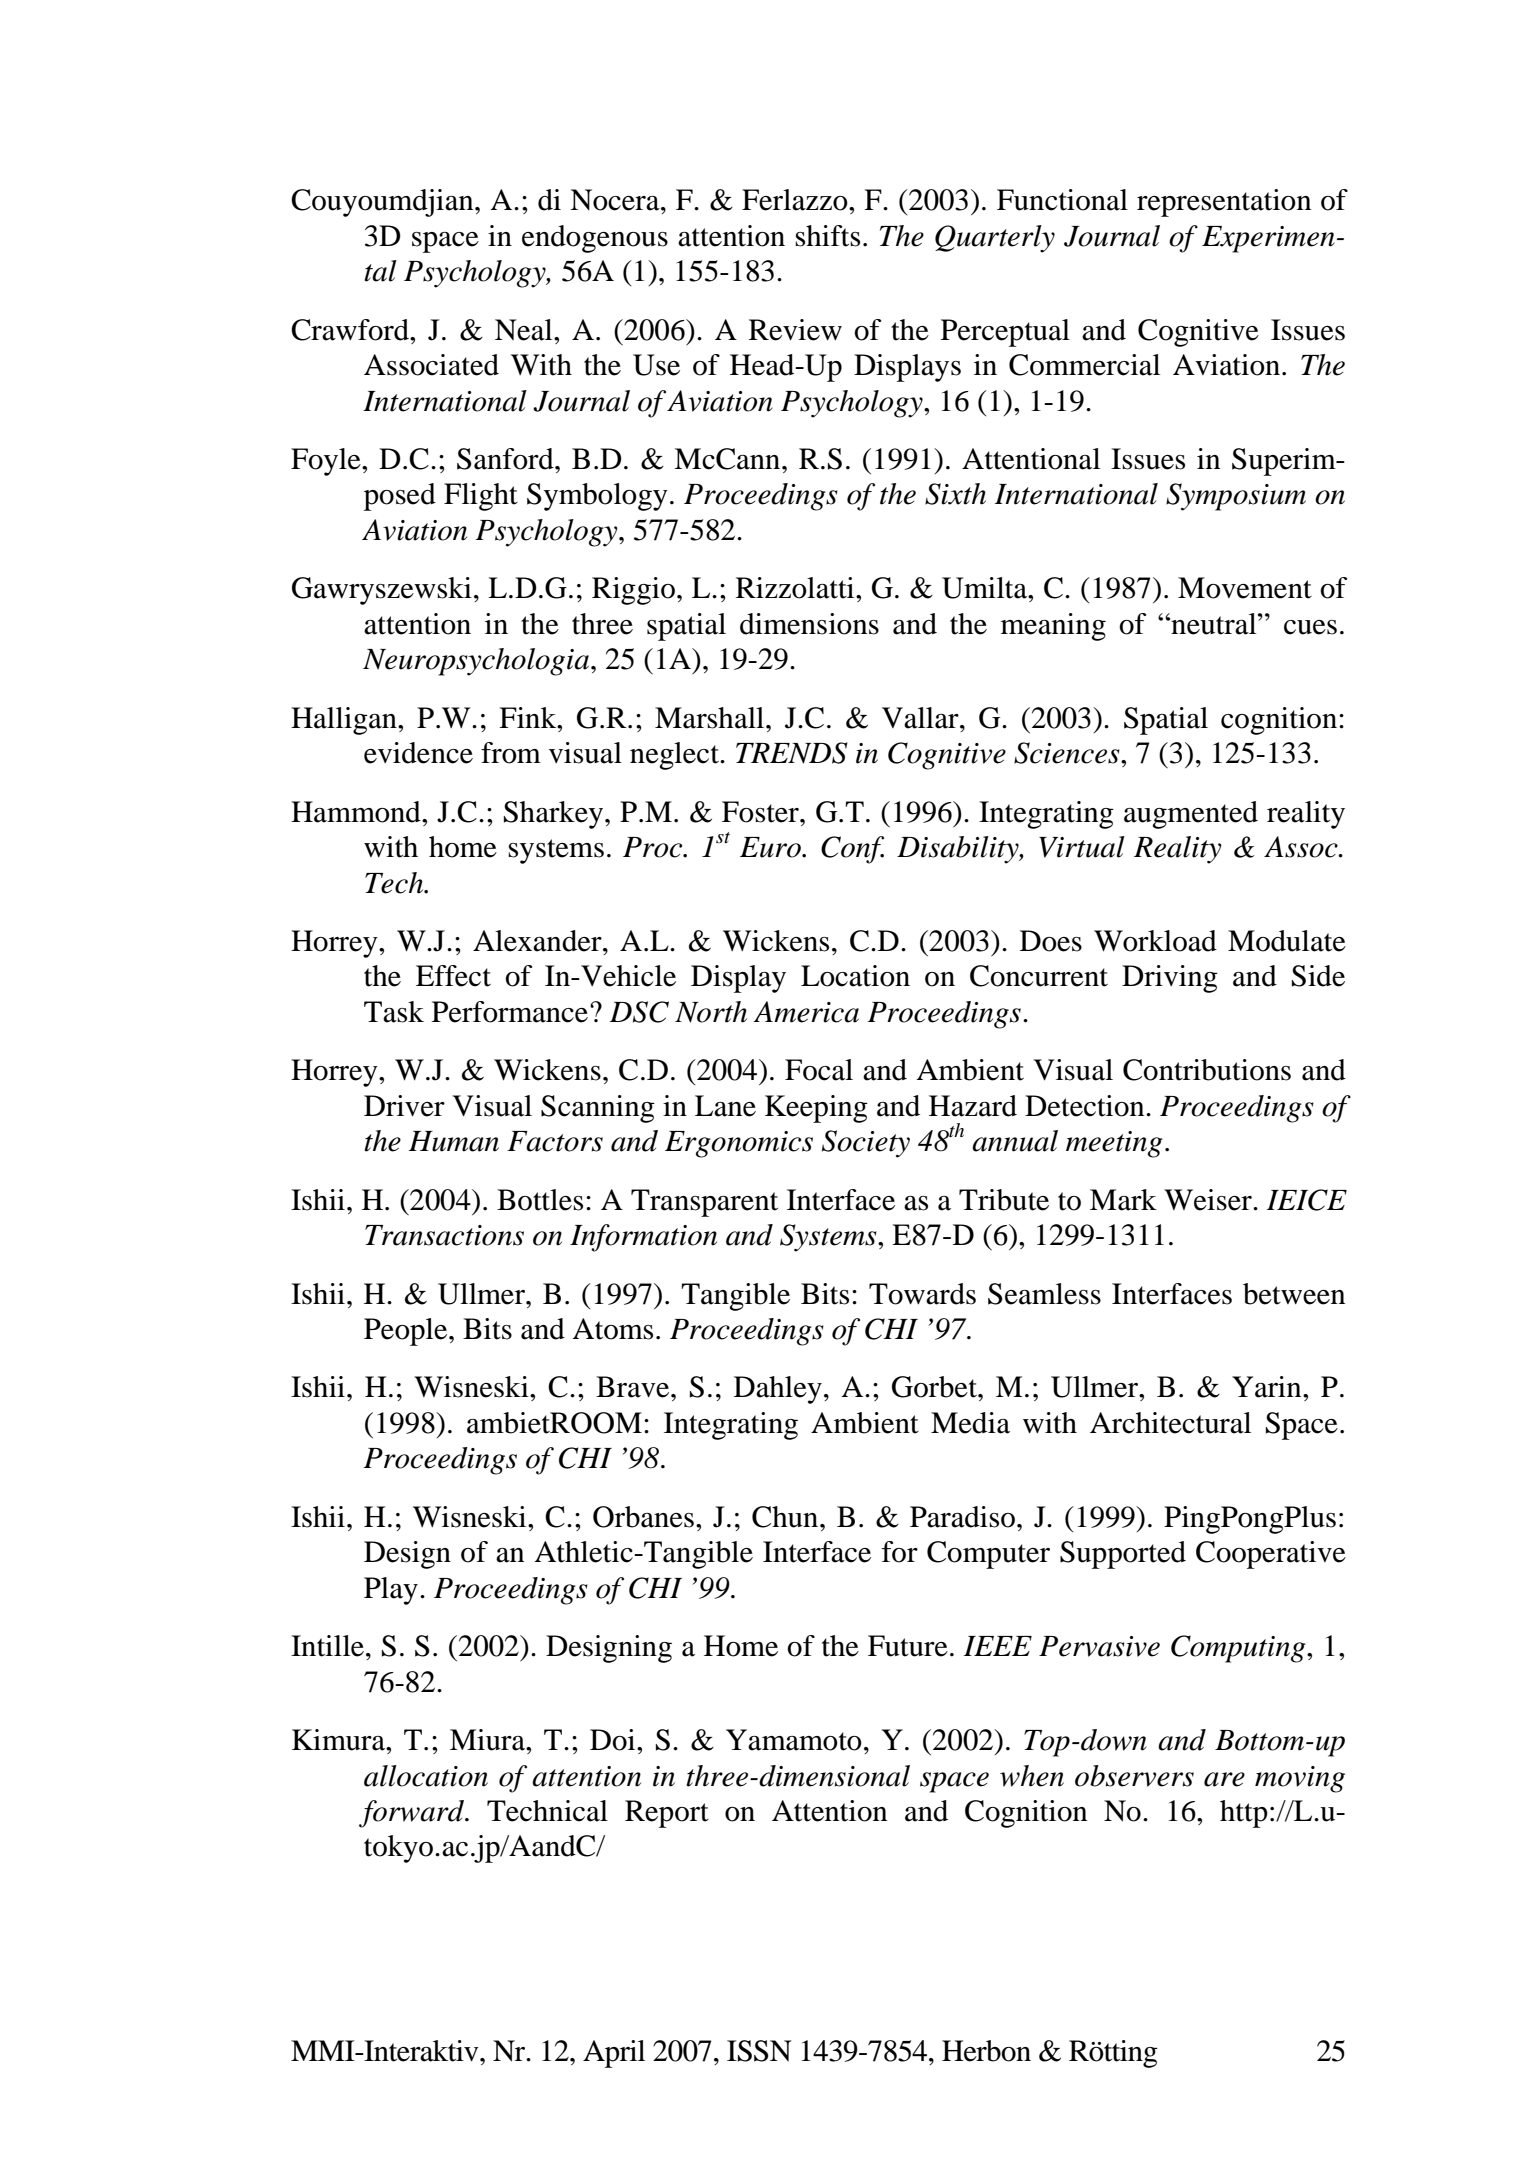 This screenshot has height=2161, width=1527. Describe the element at coordinates (614, 2054) in the screenshot. I see `April` at that location.
